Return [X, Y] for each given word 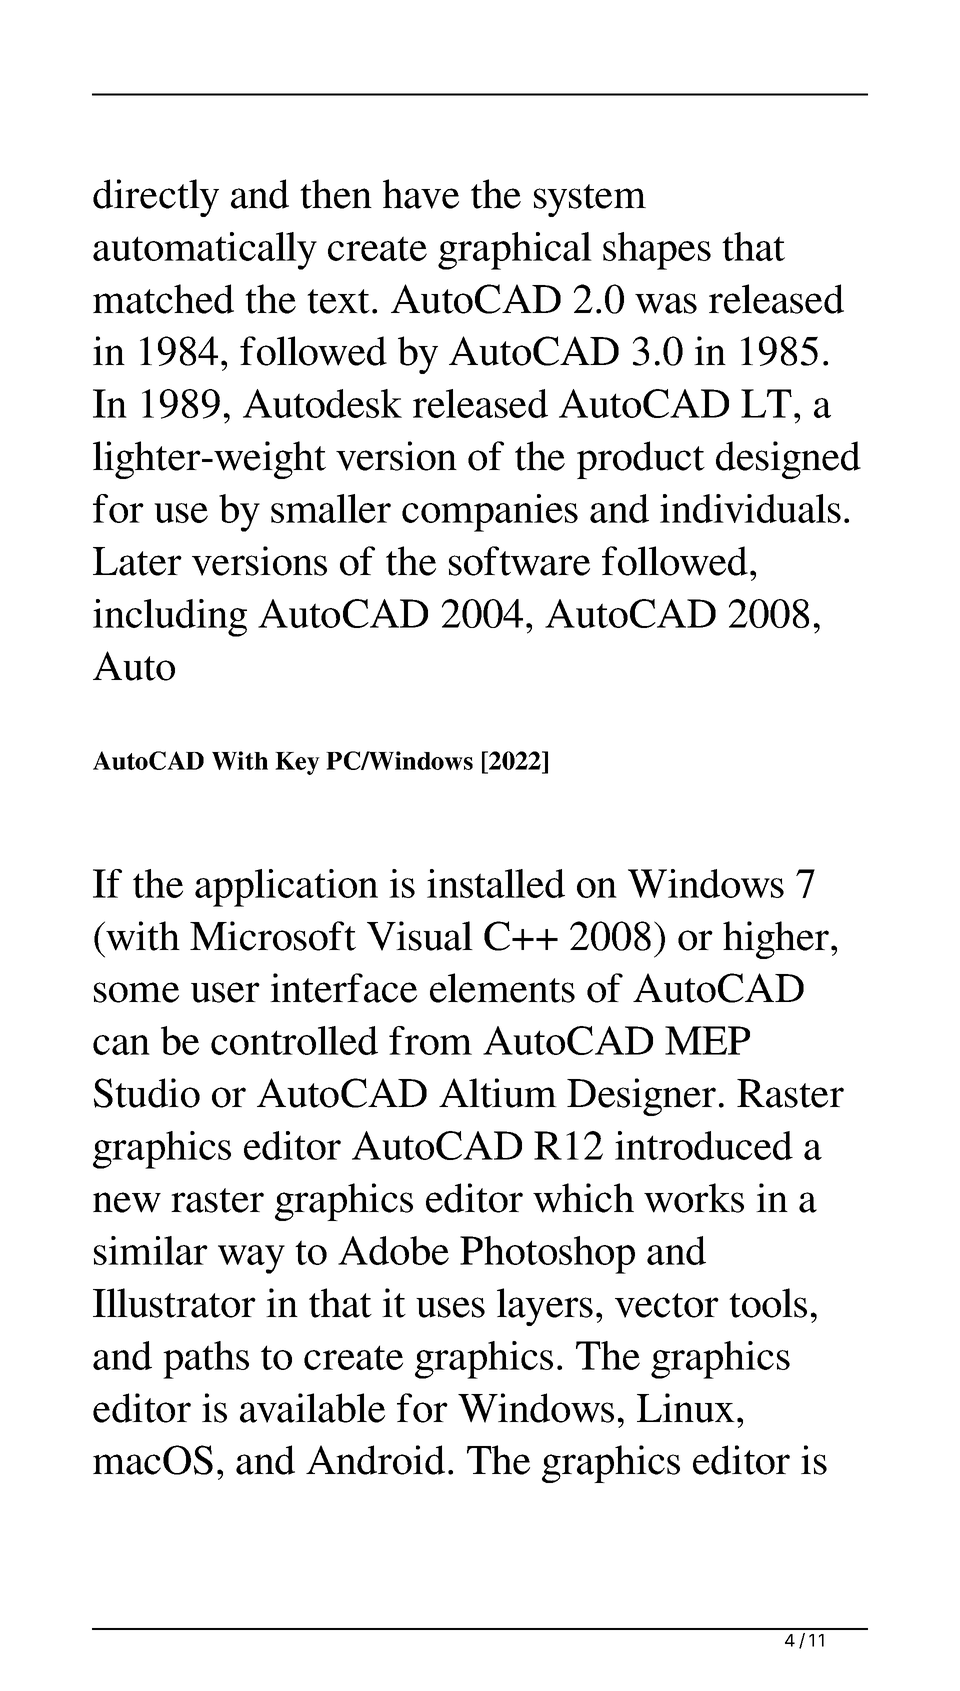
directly [156, 198]
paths [206, 1360]
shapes [657, 251]
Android [375, 1460]
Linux [686, 1408]
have [421, 194]
